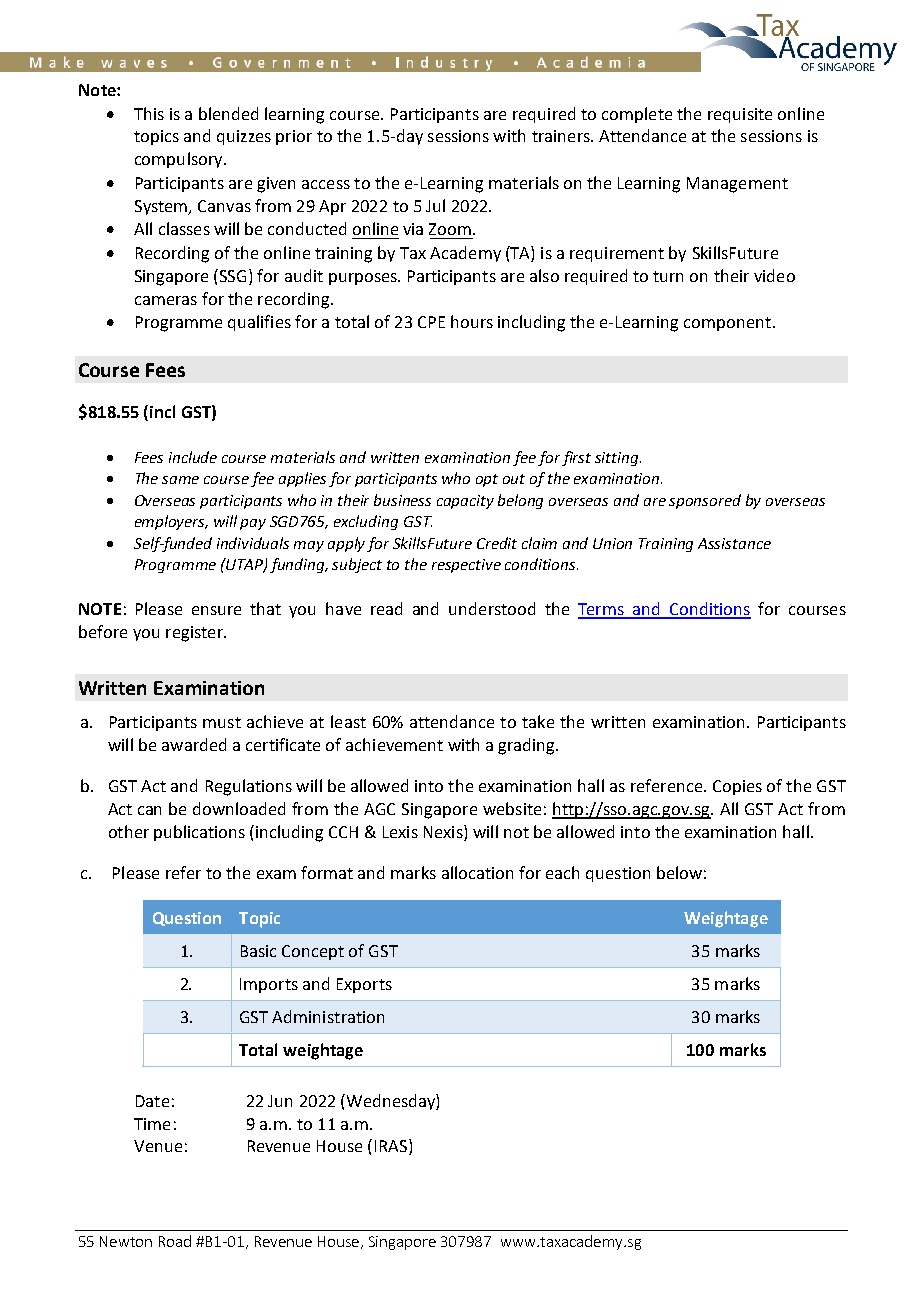  I want to click on compulsory, so click(180, 160).
